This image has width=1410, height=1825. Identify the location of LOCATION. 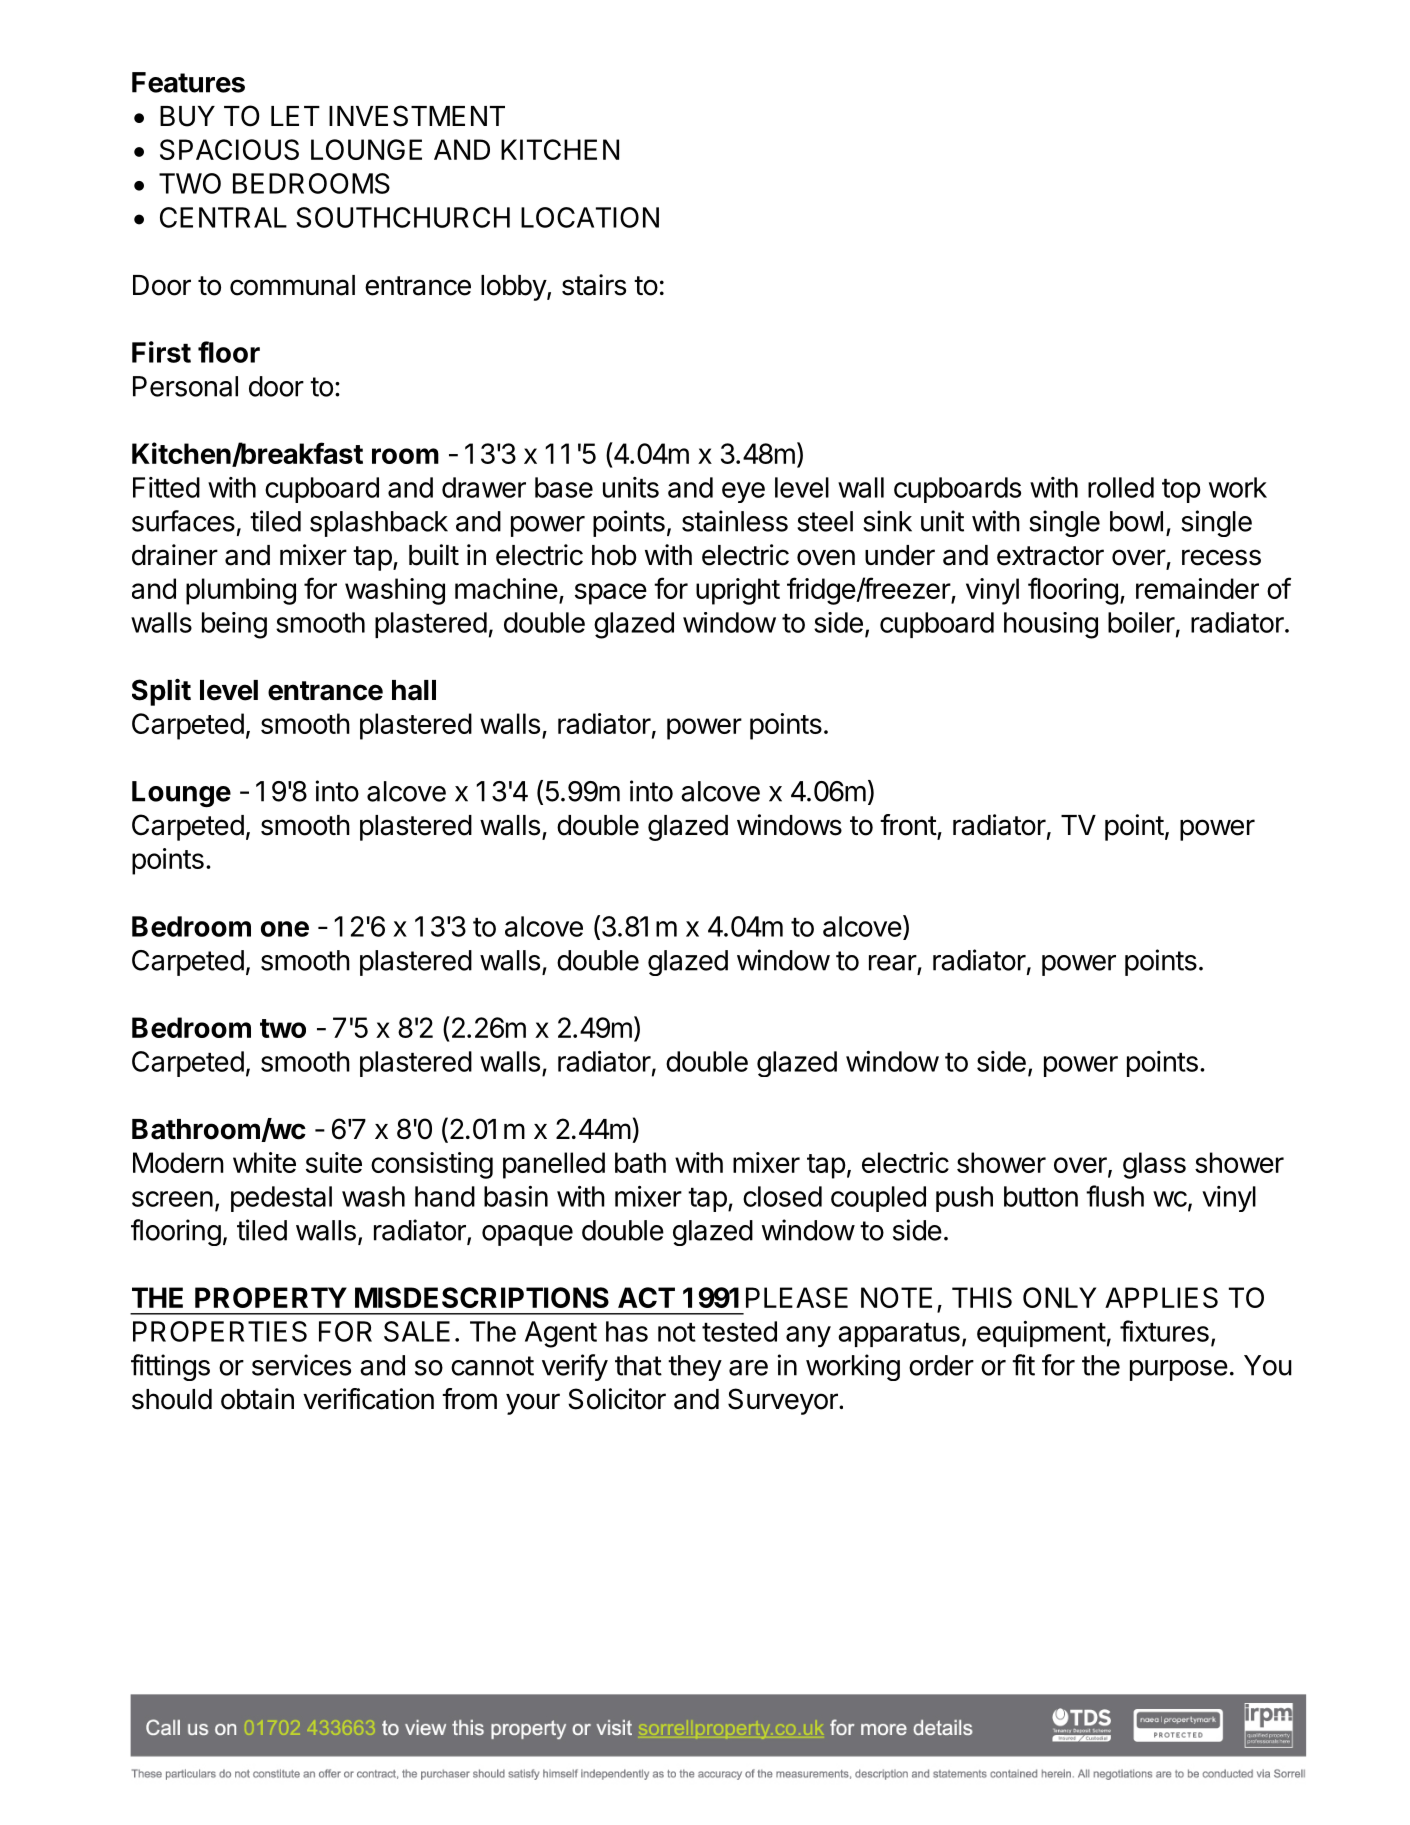
(590, 217).
